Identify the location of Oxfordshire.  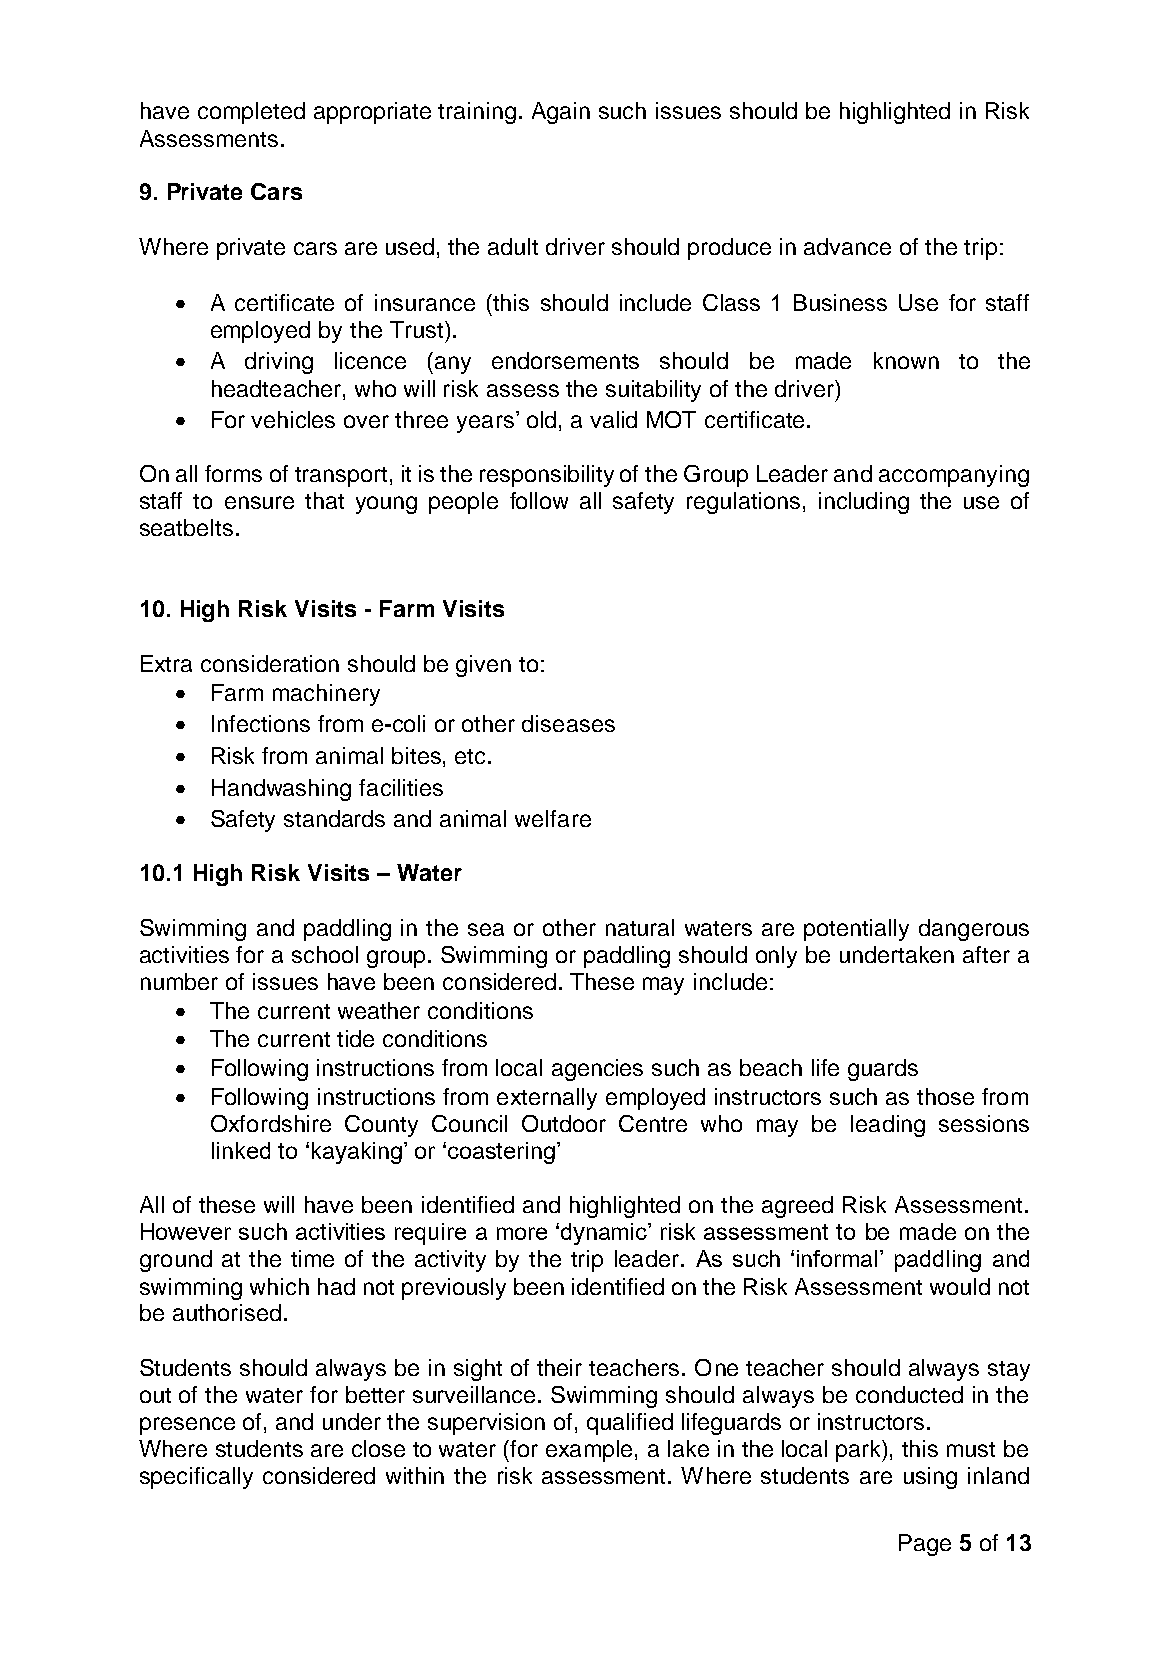
(271, 1123).
